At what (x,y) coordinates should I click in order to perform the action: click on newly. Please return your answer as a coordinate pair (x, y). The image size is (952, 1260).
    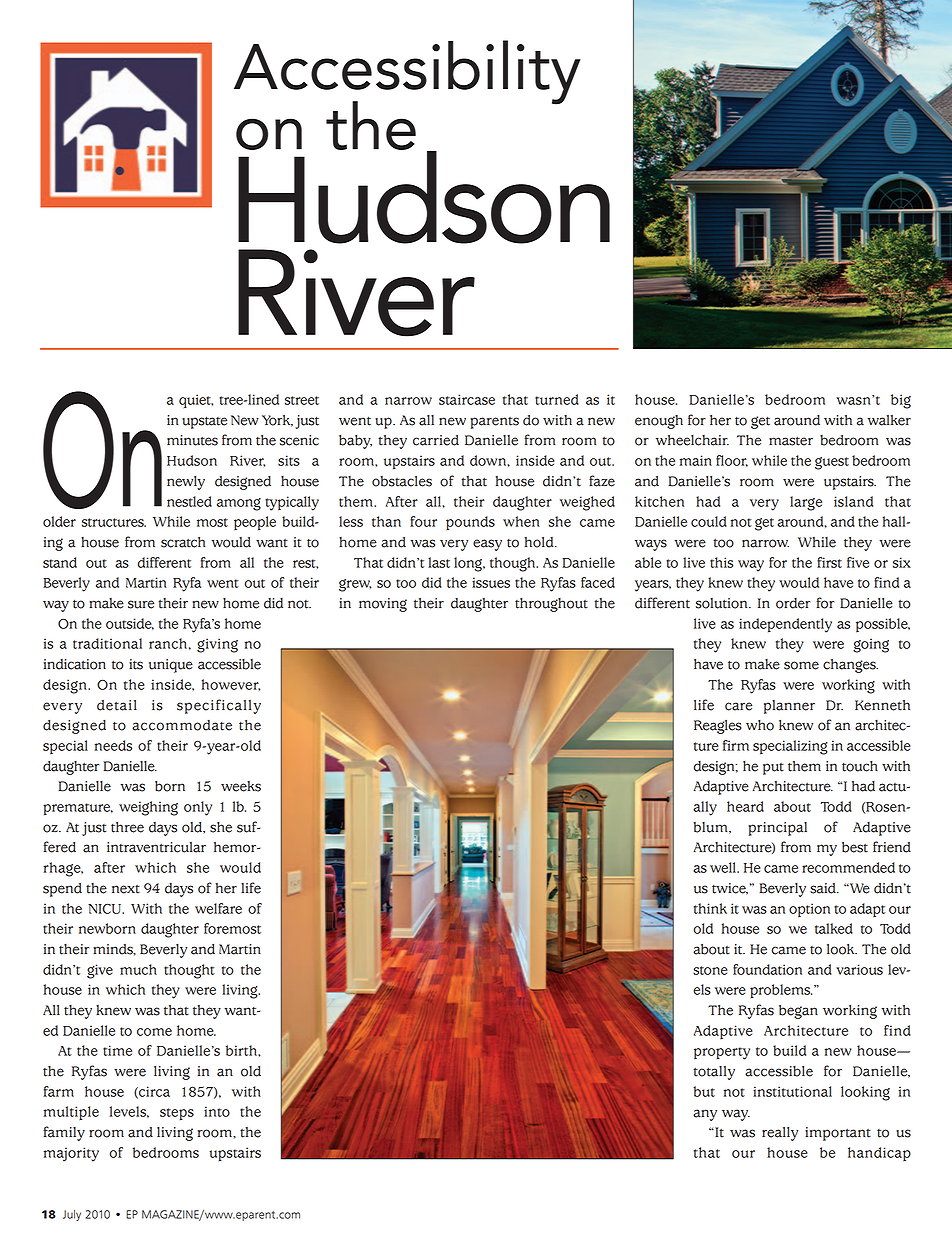
    Looking at the image, I should click on (186, 483).
